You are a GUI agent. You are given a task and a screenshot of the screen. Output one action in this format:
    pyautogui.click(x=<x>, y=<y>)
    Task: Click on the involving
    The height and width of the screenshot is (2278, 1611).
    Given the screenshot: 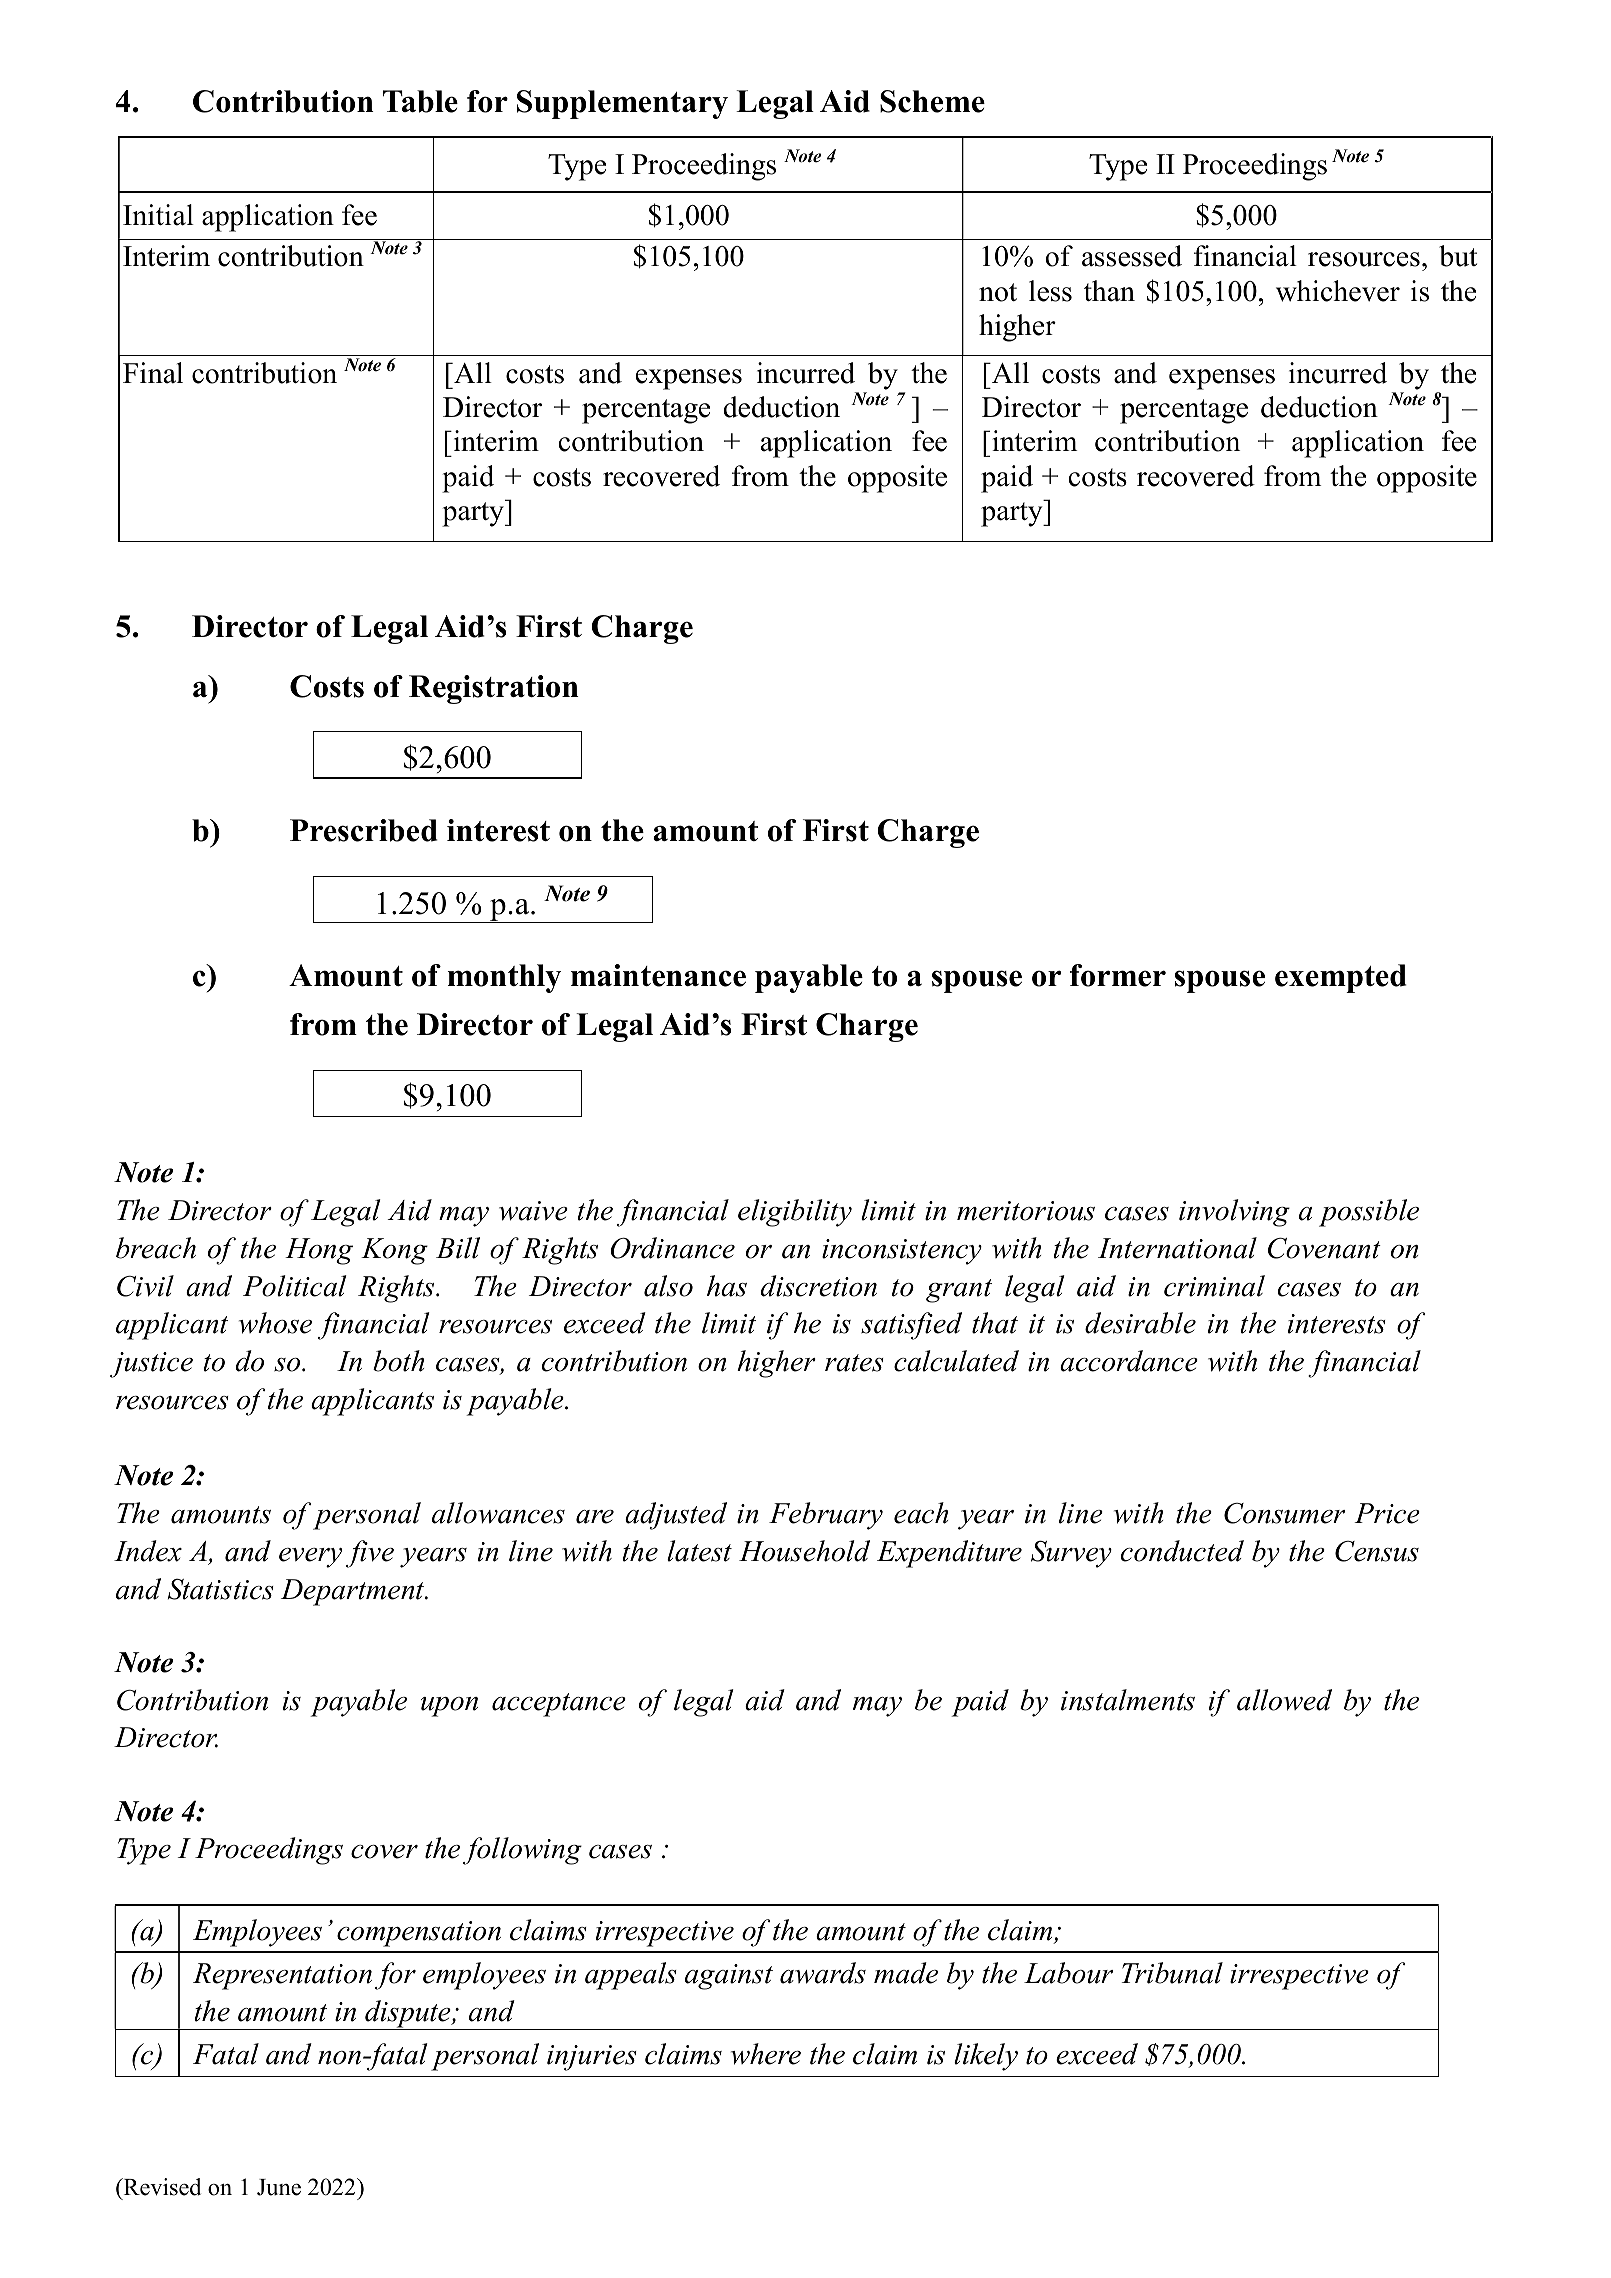 What is the action you would take?
    pyautogui.click(x=1234, y=1213)
